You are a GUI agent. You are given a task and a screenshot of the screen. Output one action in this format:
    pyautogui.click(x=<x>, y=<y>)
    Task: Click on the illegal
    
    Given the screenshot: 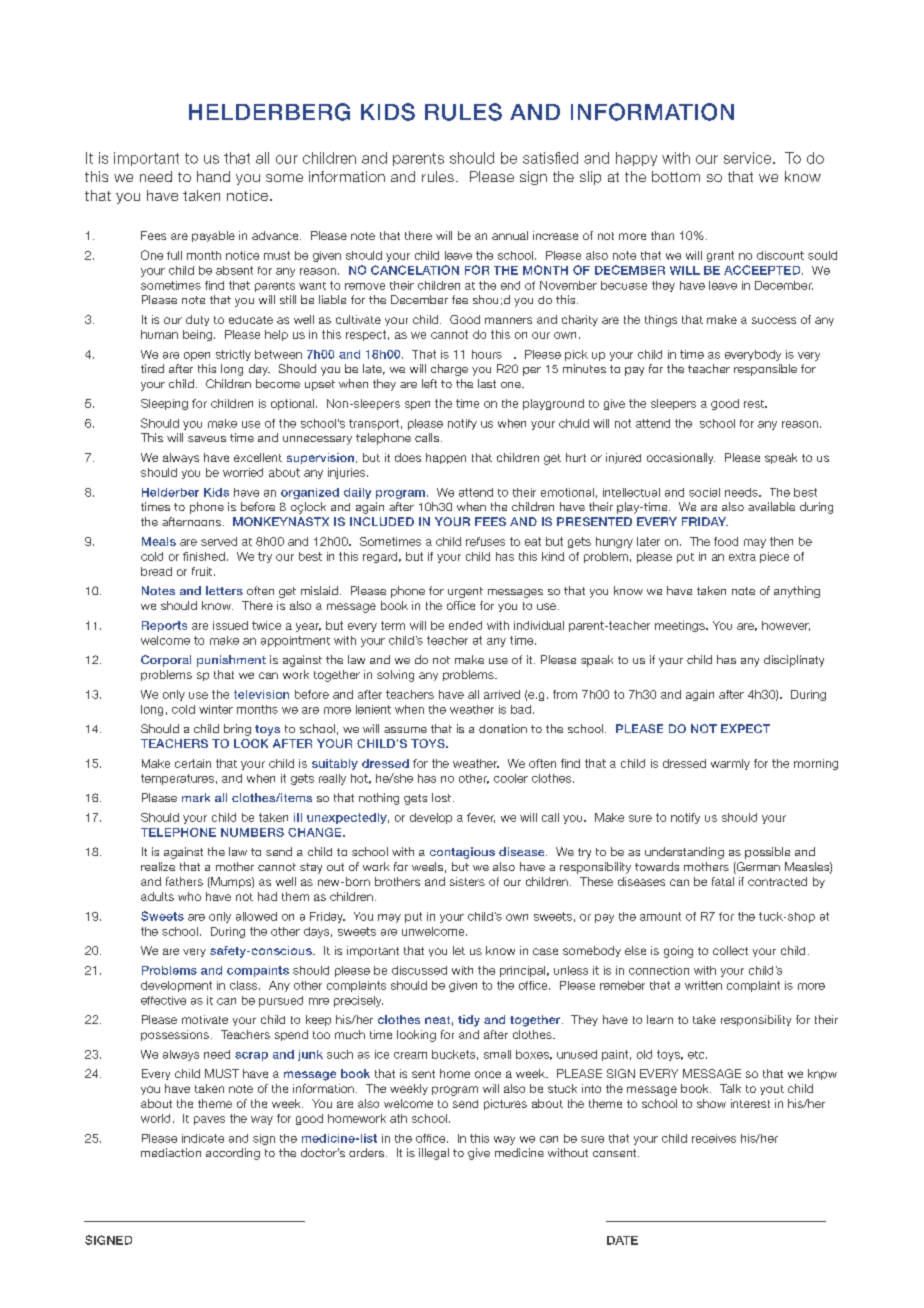 What is the action you would take?
    pyautogui.click(x=434, y=1154)
